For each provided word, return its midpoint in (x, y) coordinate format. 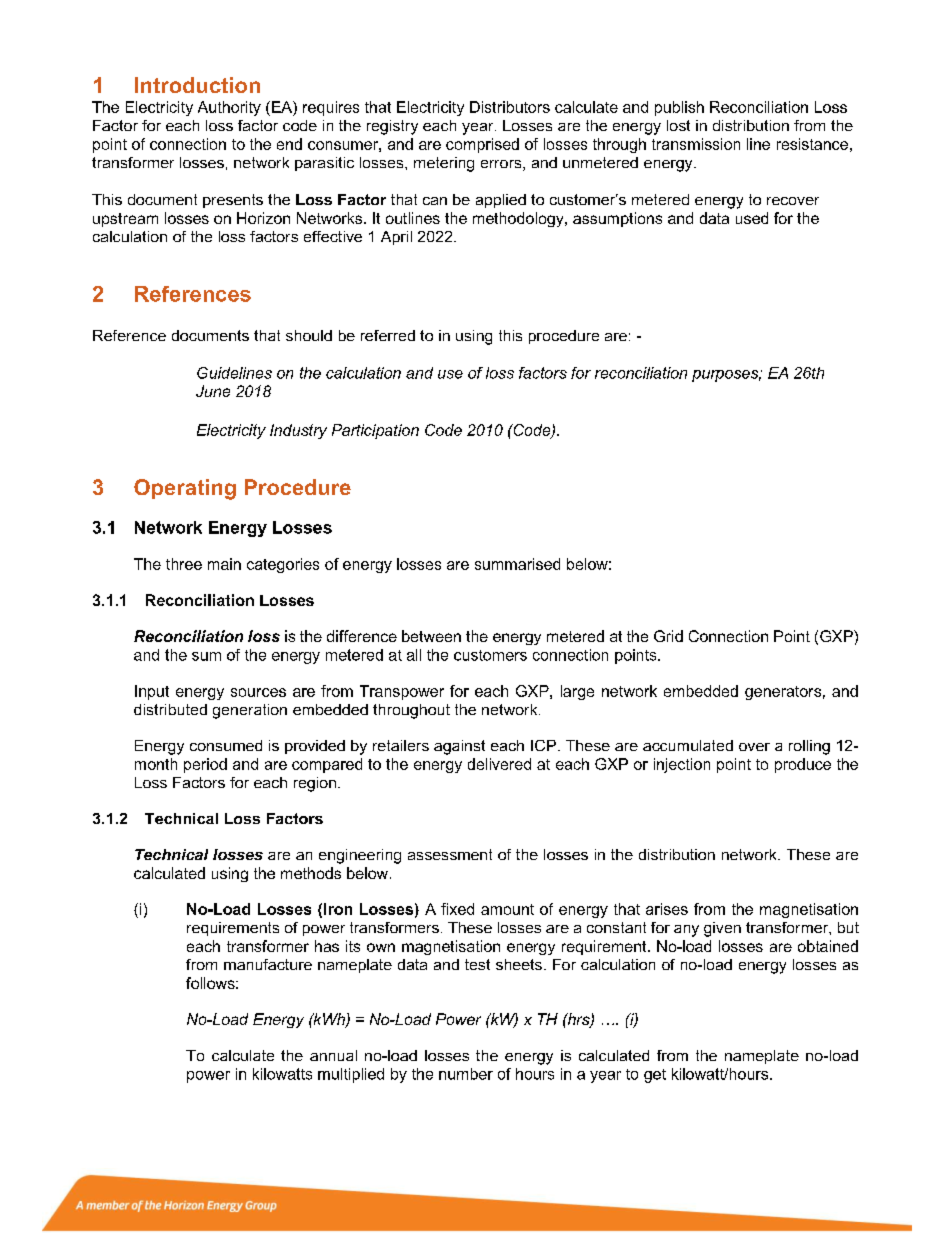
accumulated (688, 745)
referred (388, 335)
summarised (517, 564)
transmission (696, 144)
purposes (726, 376)
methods (311, 873)
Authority (229, 108)
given (722, 929)
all (414, 655)
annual (333, 1055)
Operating (185, 489)
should (309, 335)
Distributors (510, 107)
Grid (668, 636)
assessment (450, 854)
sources (258, 692)
